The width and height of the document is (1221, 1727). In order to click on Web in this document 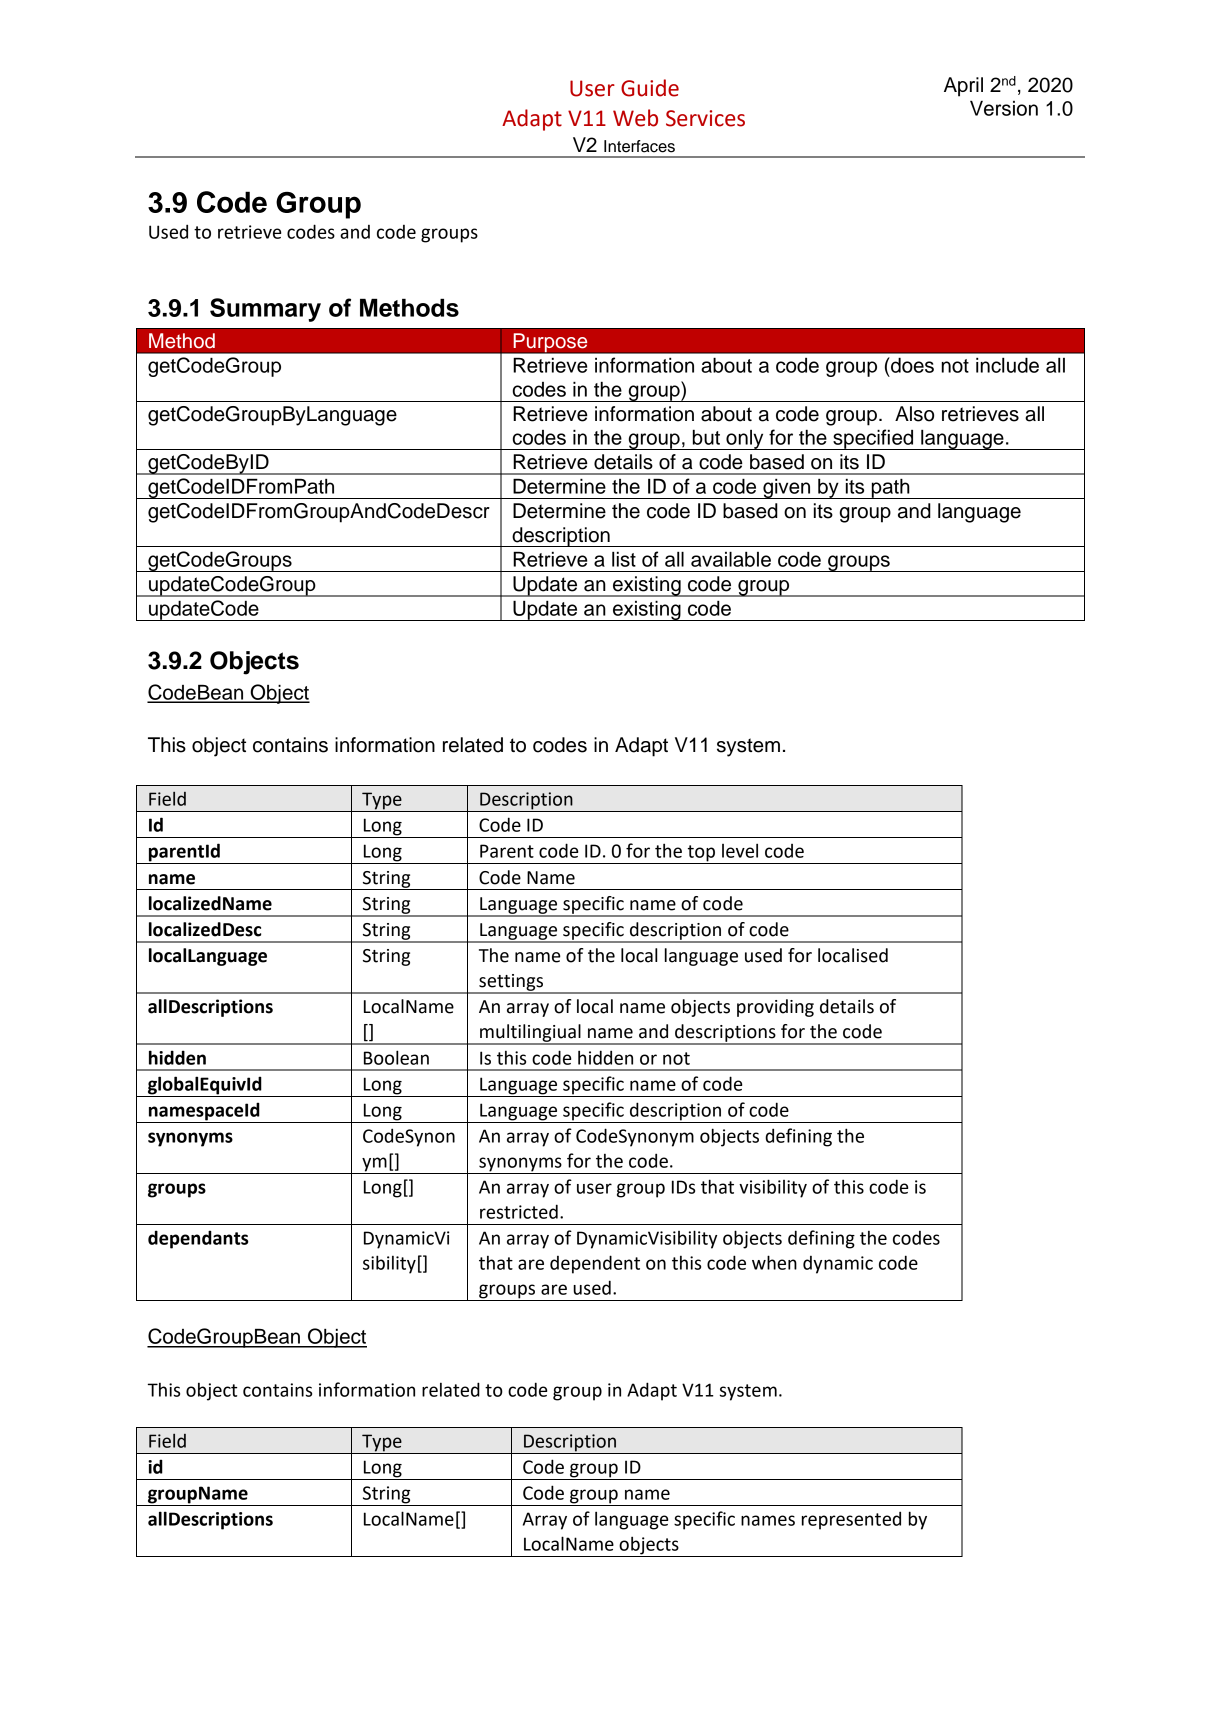, I will do `click(635, 118)`.
